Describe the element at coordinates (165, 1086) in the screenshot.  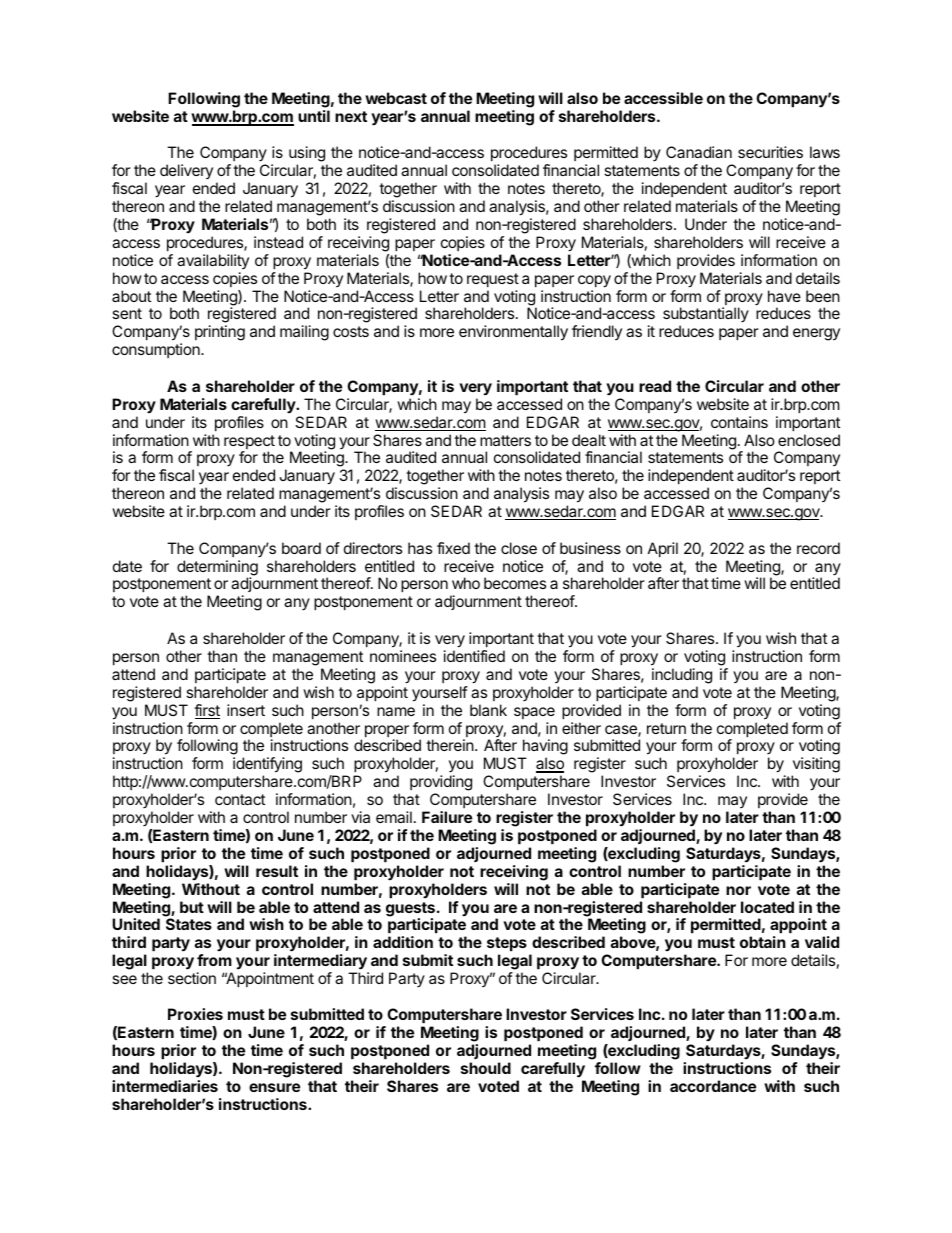
I see `intermediaries` at that location.
